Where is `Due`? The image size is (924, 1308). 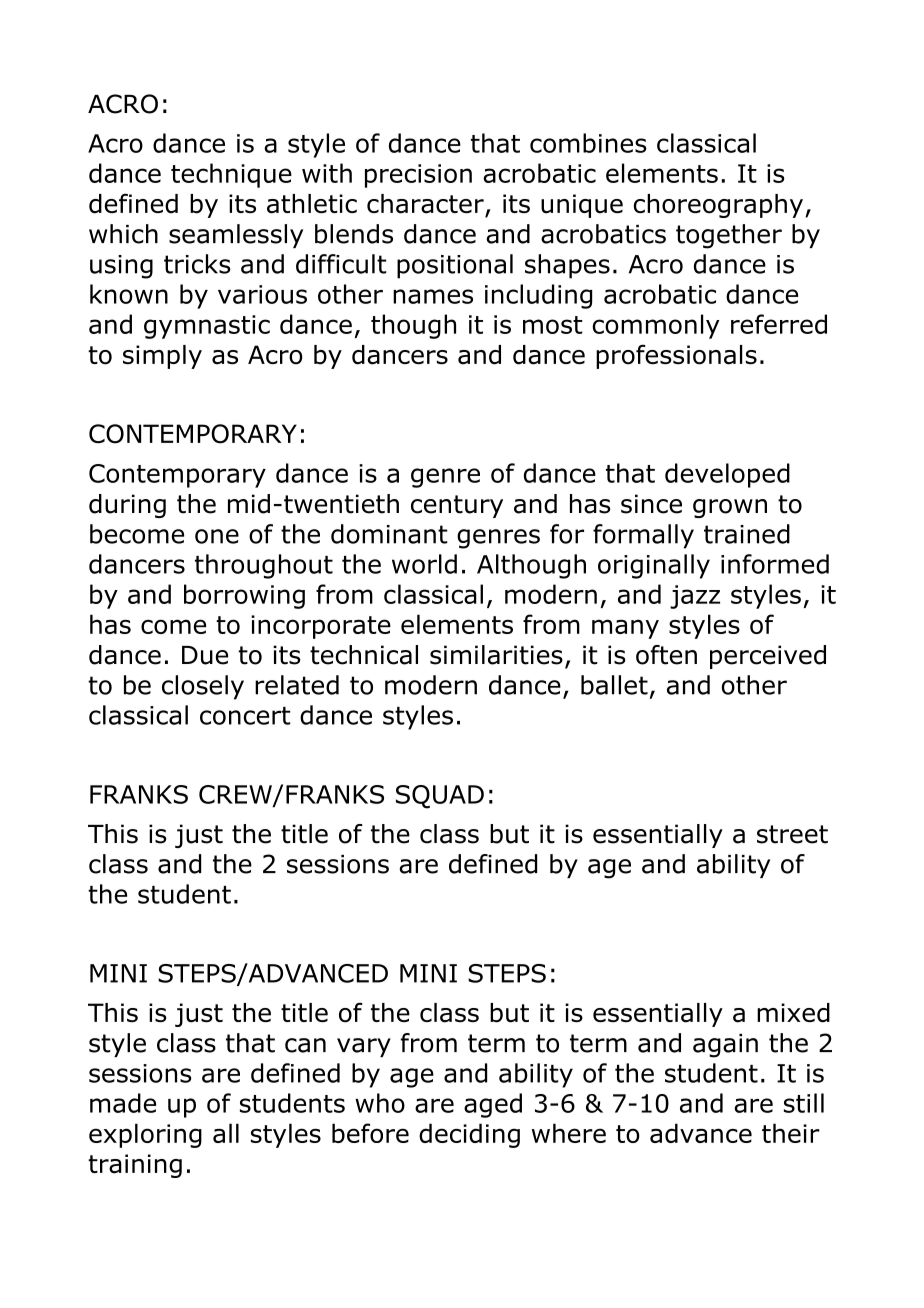 Due is located at coordinates (205, 655).
